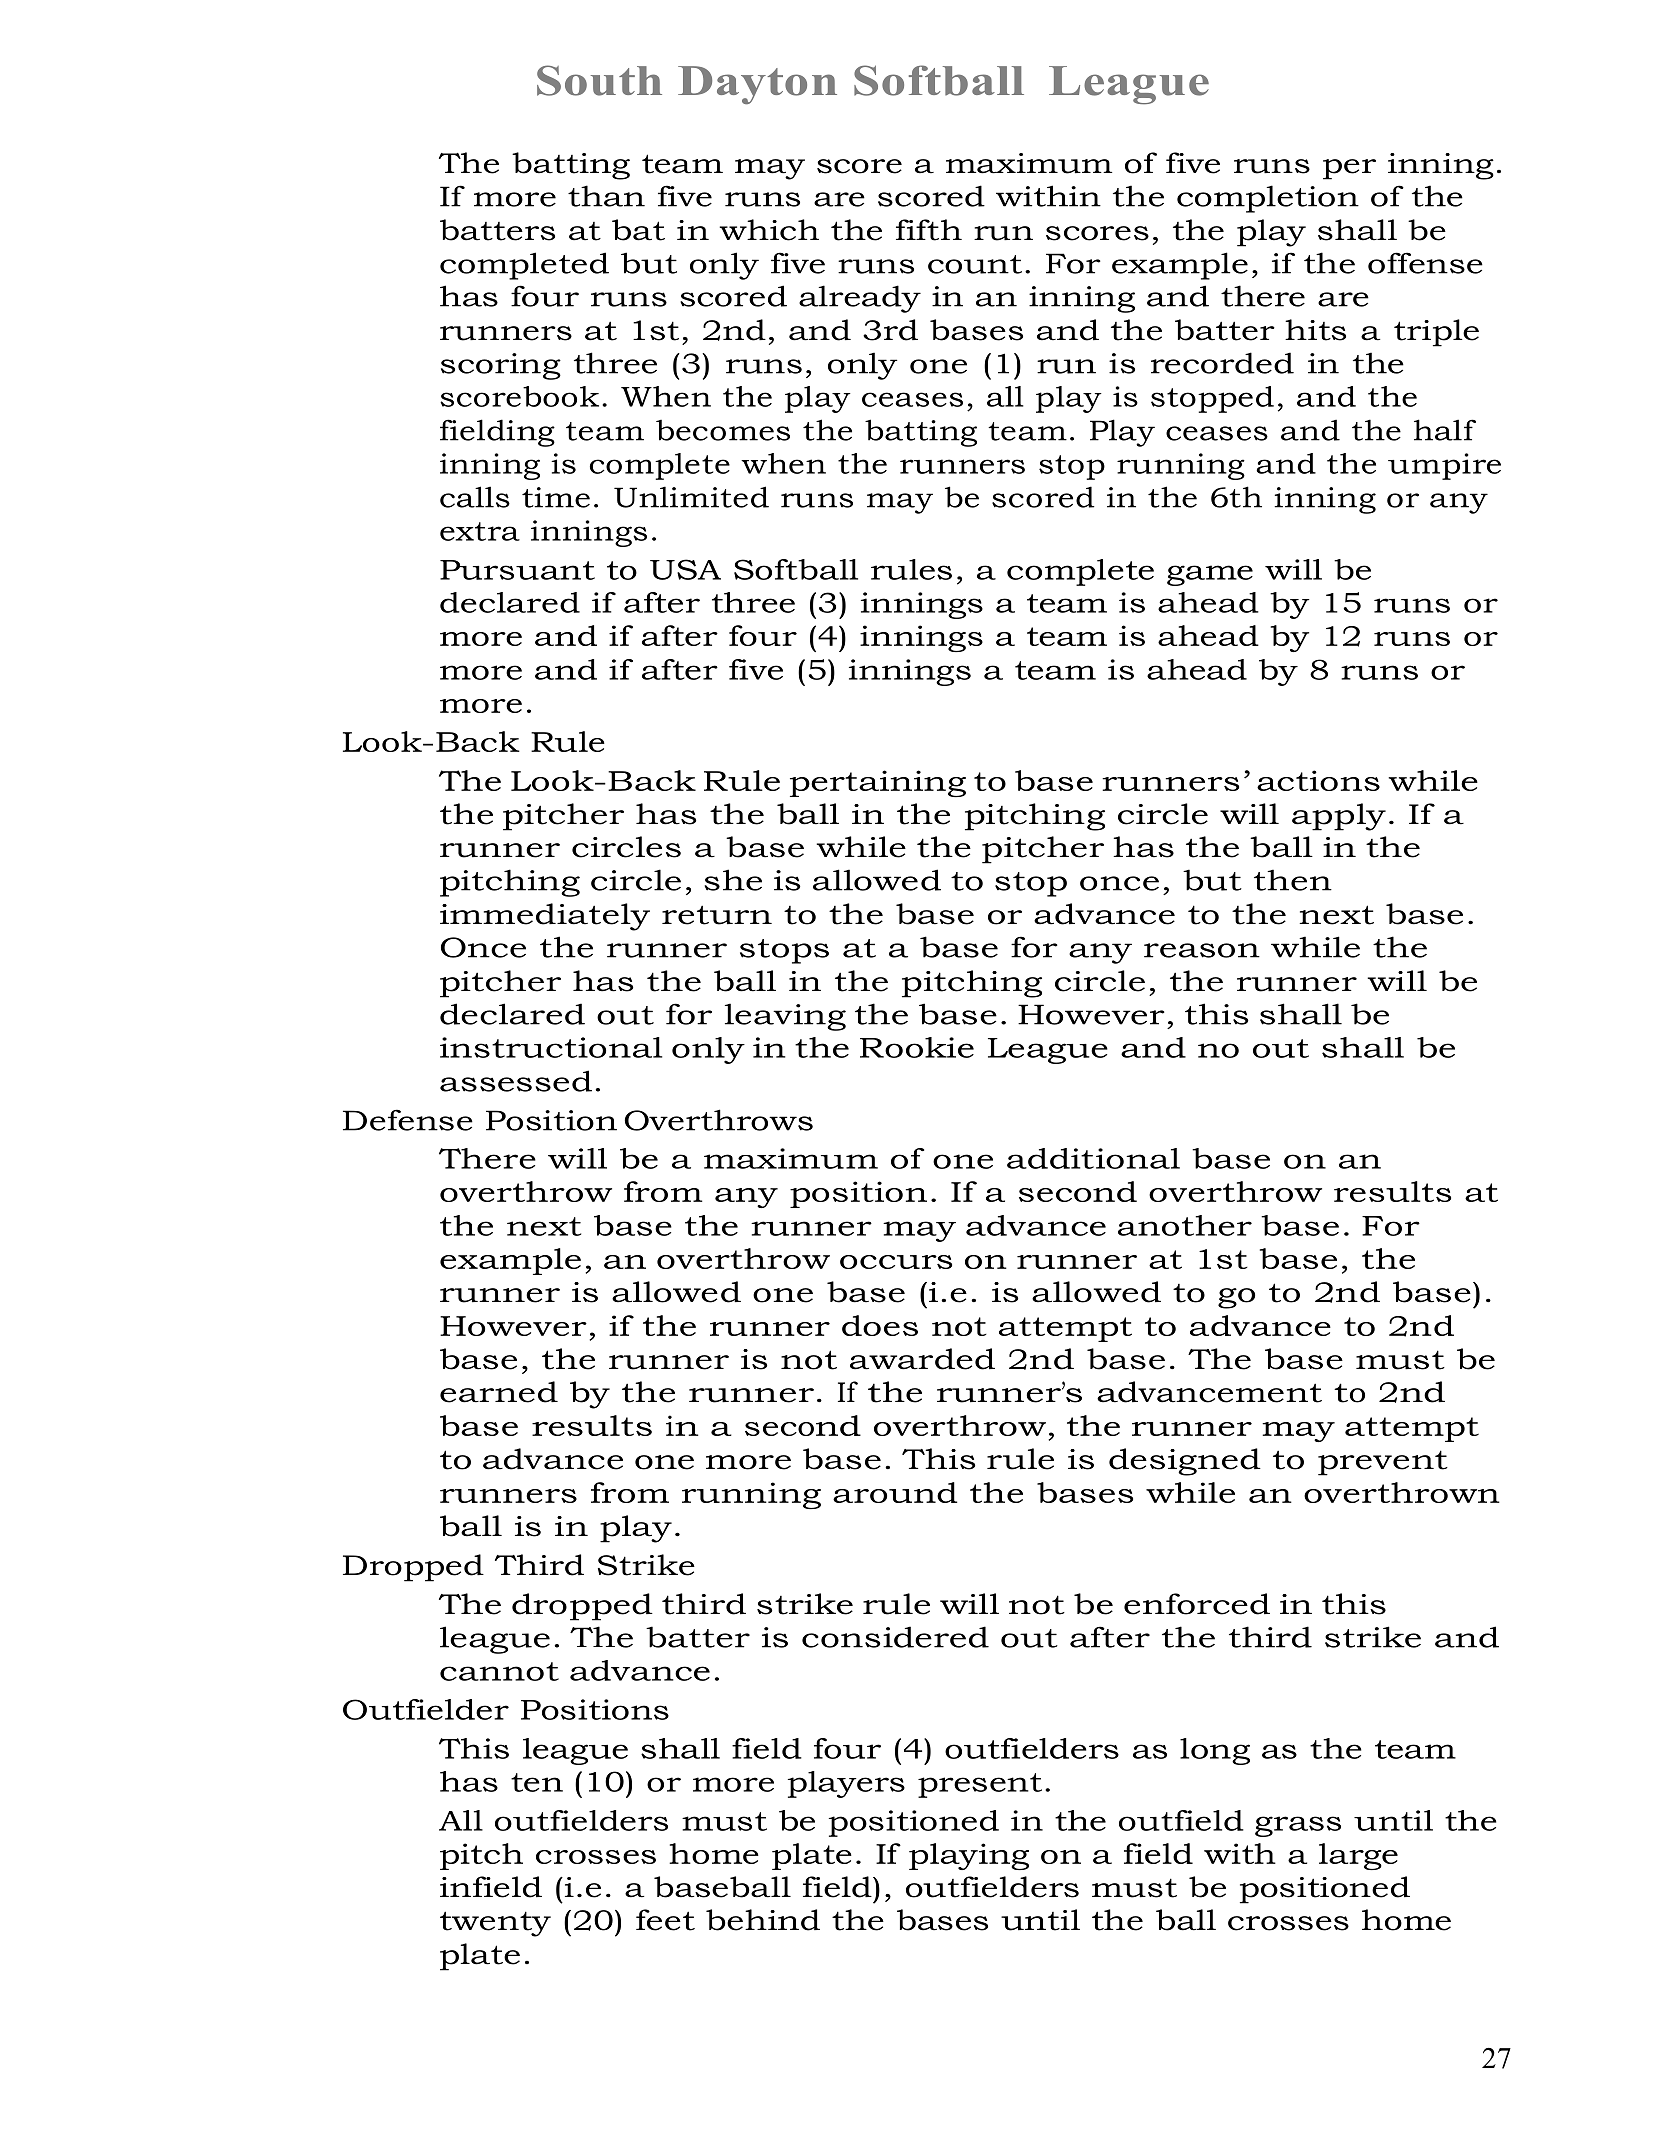  What do you see at coordinates (1268, 199) in the document?
I see `completion` at bounding box center [1268, 199].
